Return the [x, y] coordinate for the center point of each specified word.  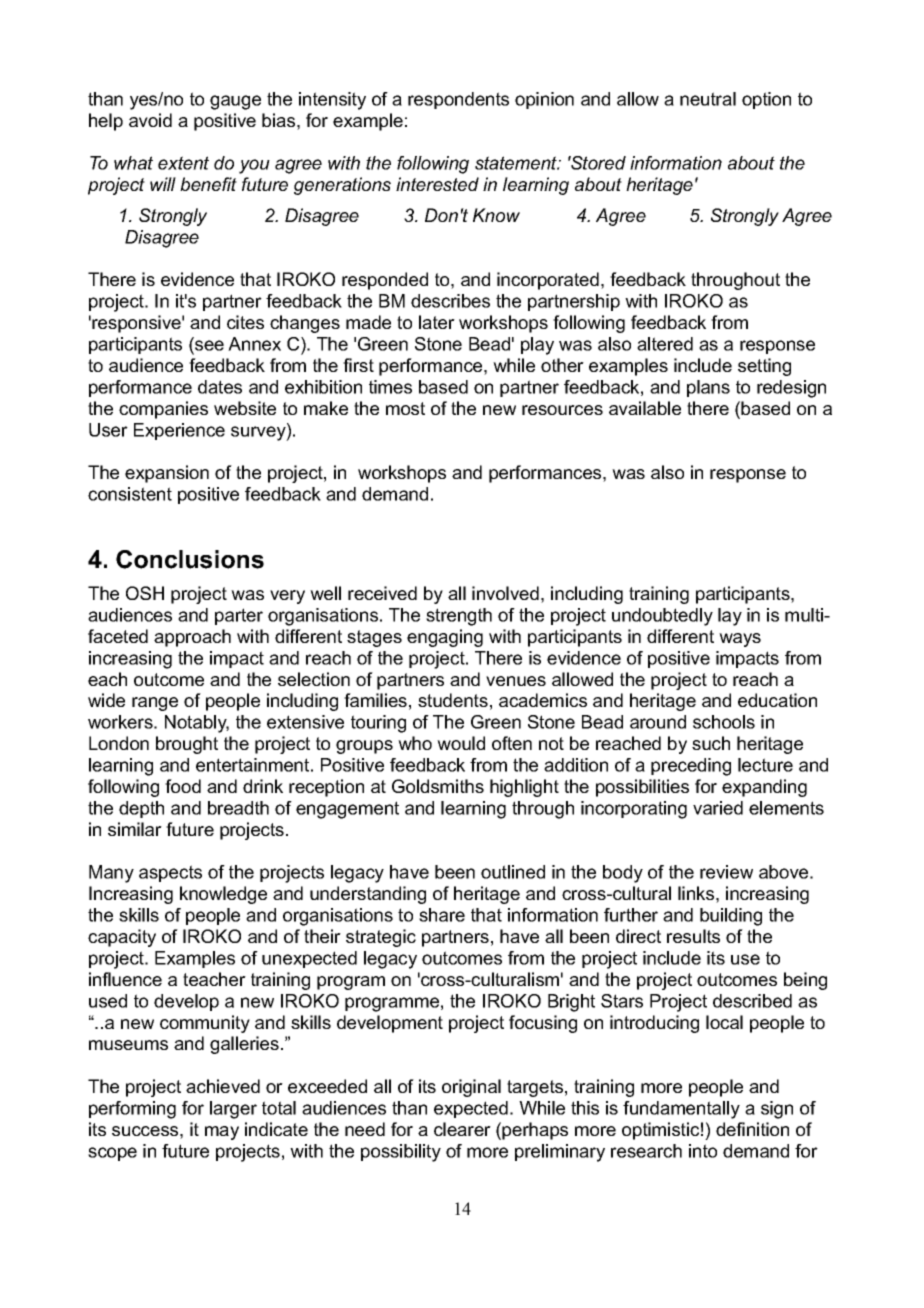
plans [708, 388]
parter [239, 616]
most [405, 408]
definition [752, 1129]
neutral [708, 99]
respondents [458, 100]
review [726, 872]
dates [220, 387]
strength [459, 617]
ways [740, 640]
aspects [170, 873]
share [442, 915]
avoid [150, 120]
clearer [462, 1129]
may [222, 1133]
